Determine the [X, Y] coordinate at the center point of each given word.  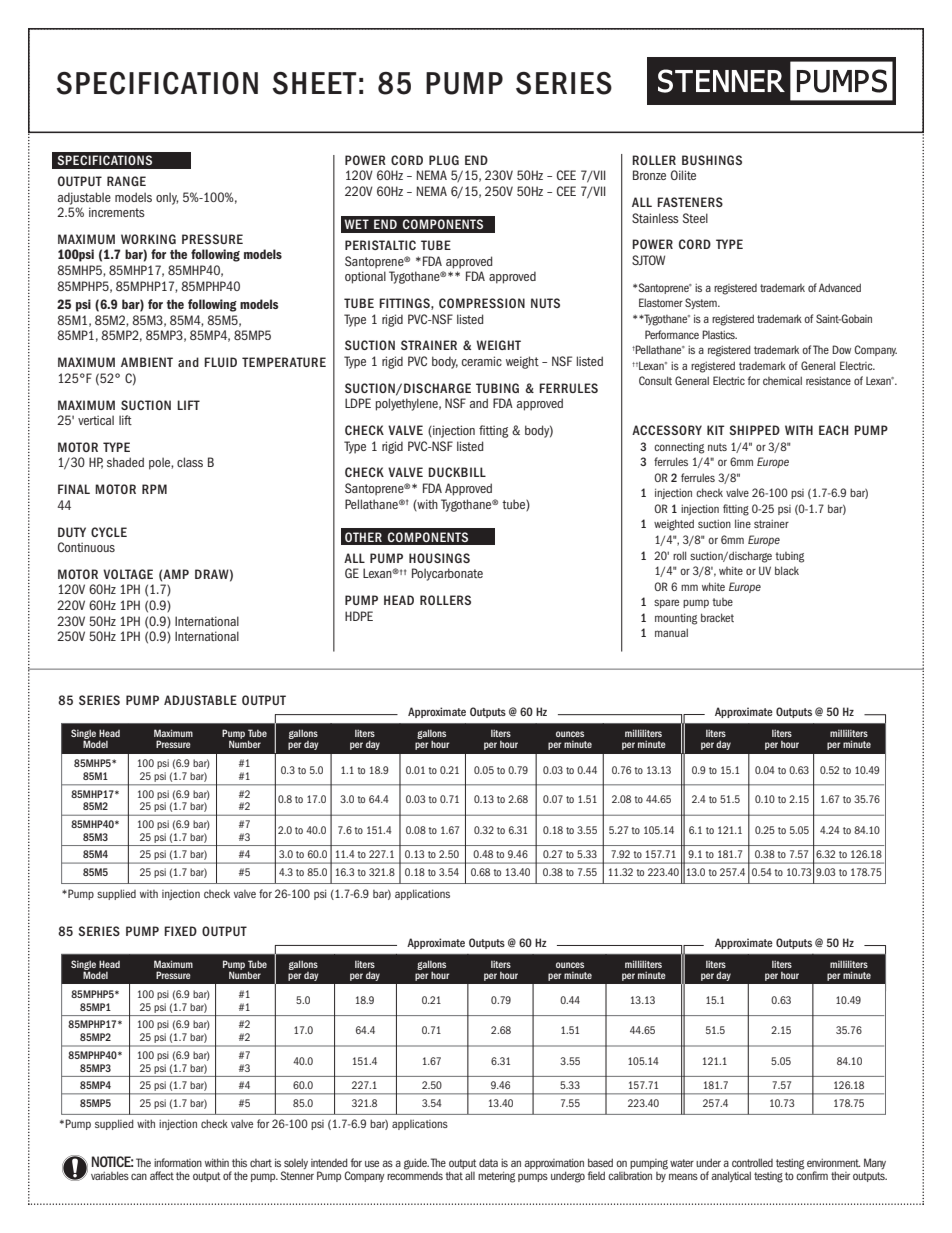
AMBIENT [147, 362]
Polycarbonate [447, 574]
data [488, 1162]
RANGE [126, 181]
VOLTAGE [128, 574]
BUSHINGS [712, 160]
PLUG [444, 160]
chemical [782, 380]
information [178, 1162]
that [454, 1175]
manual [671, 632]
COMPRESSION [482, 303]
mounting [676, 619]
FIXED [180, 931]
